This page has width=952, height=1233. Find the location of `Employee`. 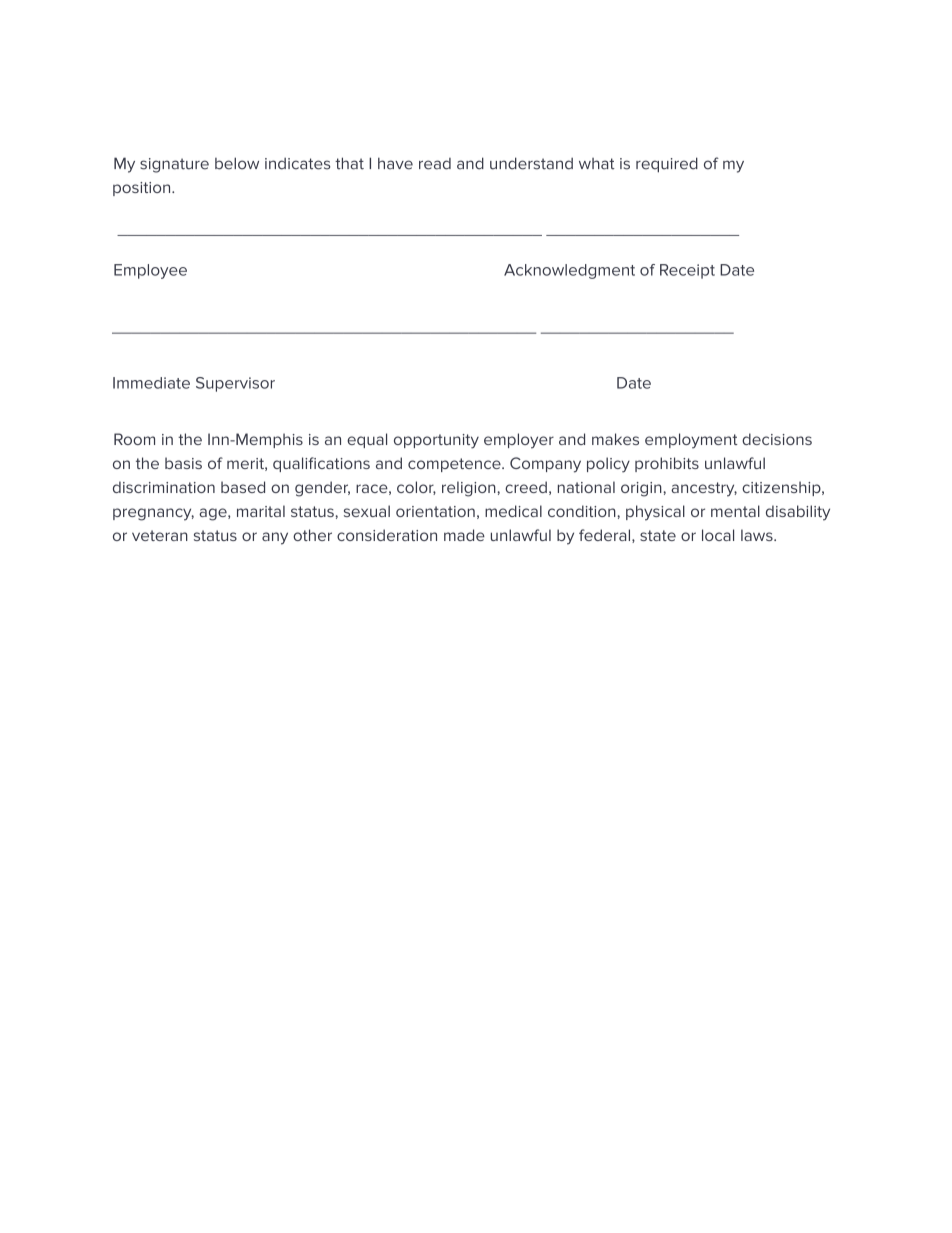

Employee is located at coordinates (150, 271).
